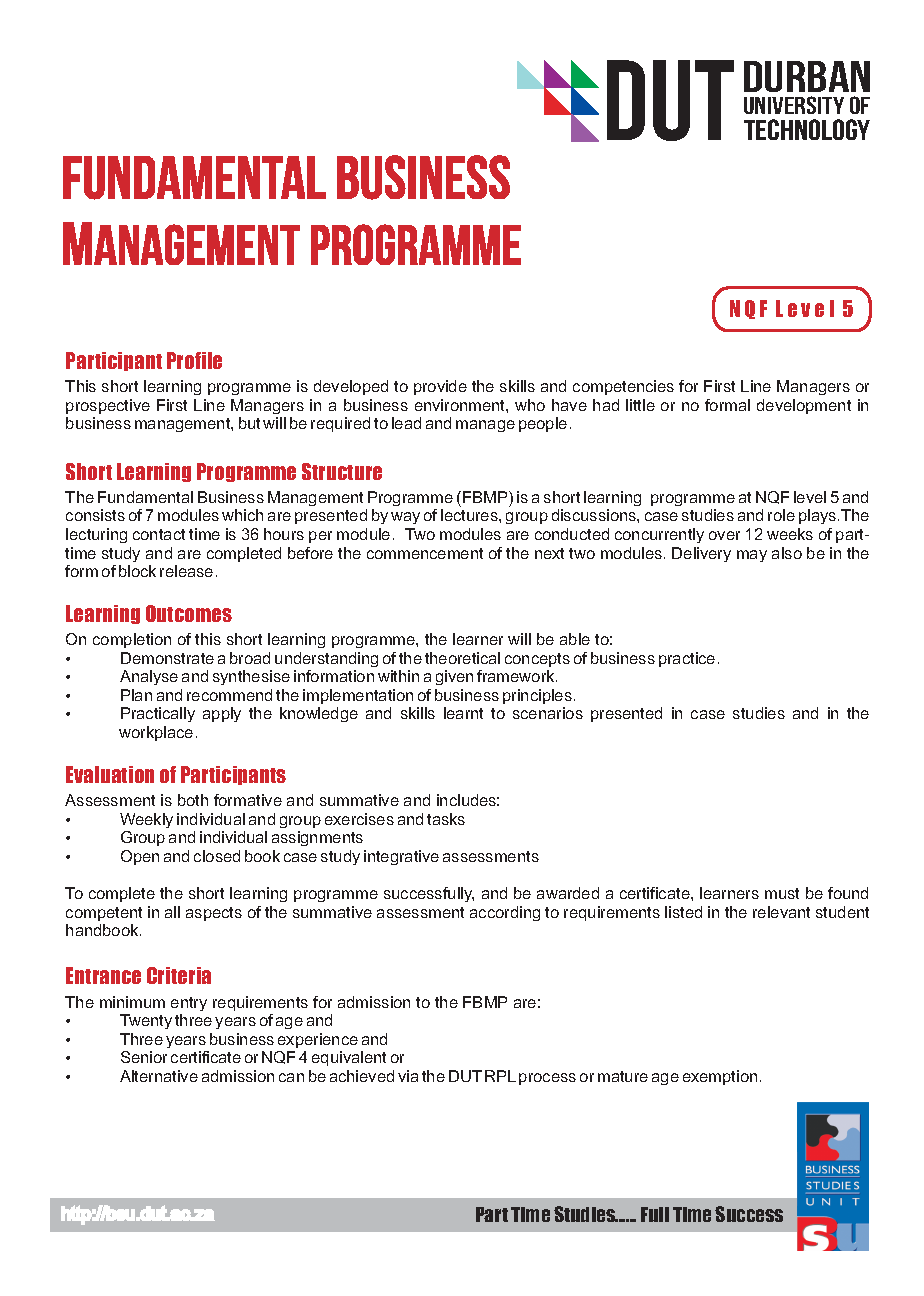 This screenshot has width=924, height=1296. Describe the element at coordinates (804, 406) in the screenshot. I see `development` at that location.
